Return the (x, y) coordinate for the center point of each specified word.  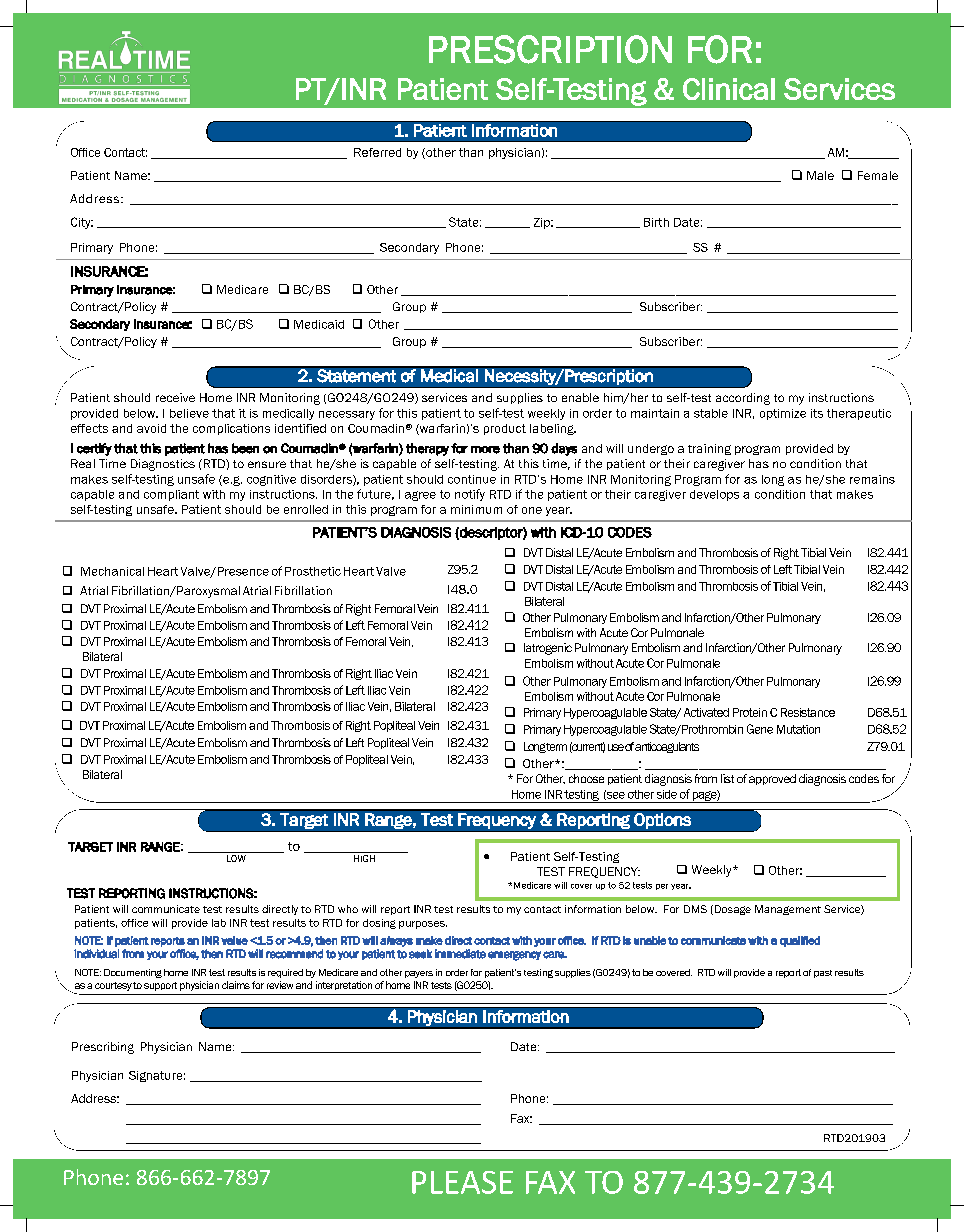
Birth (656, 222)
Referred (377, 152)
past (823, 974)
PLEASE (462, 1182)
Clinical (729, 89)
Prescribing (103, 1048)
